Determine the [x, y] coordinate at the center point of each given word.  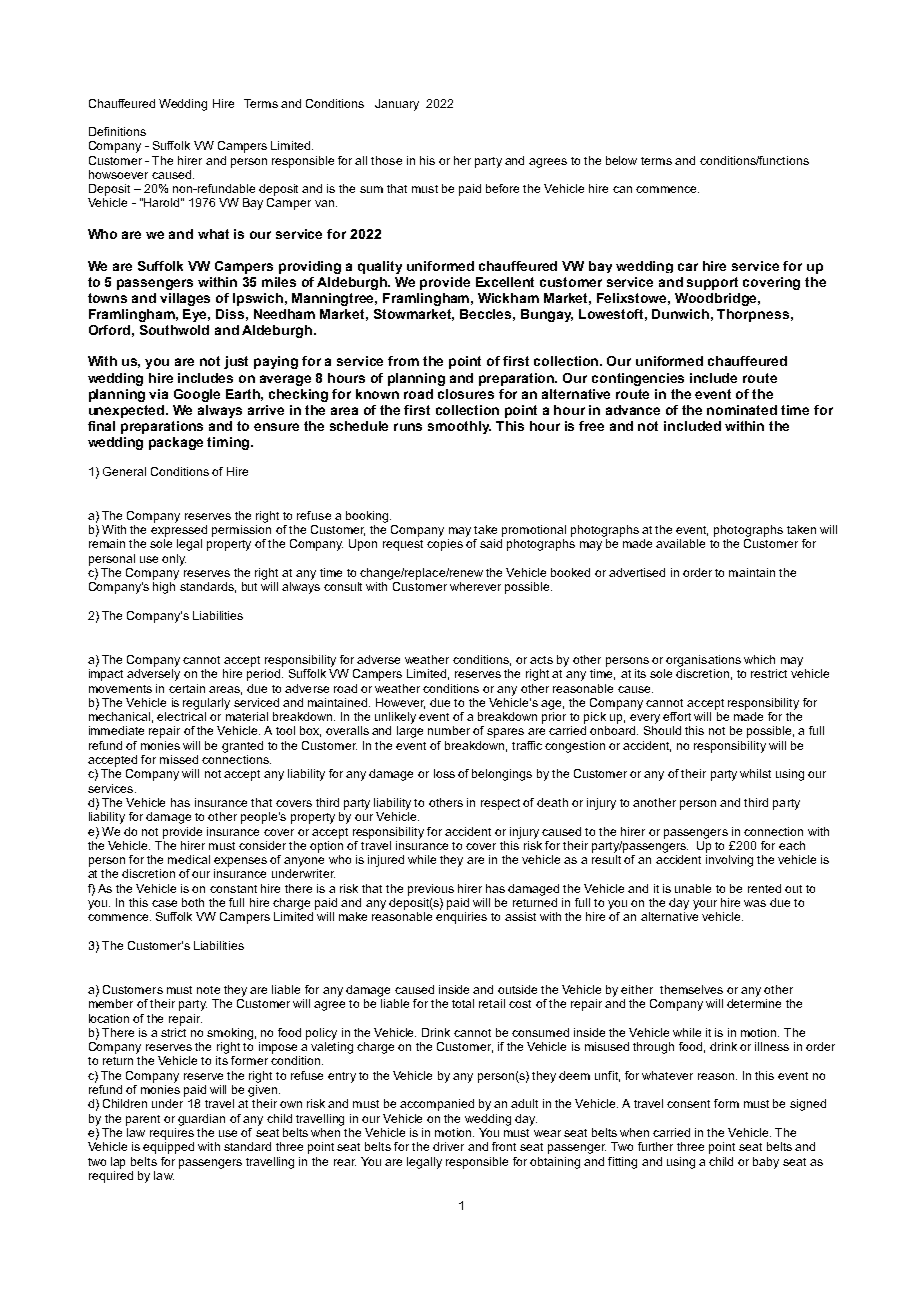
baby [766, 1163]
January [397, 105]
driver [448, 1146]
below [621, 160]
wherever [475, 586]
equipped [168, 1148]
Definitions [117, 131]
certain [187, 688]
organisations [703, 661]
